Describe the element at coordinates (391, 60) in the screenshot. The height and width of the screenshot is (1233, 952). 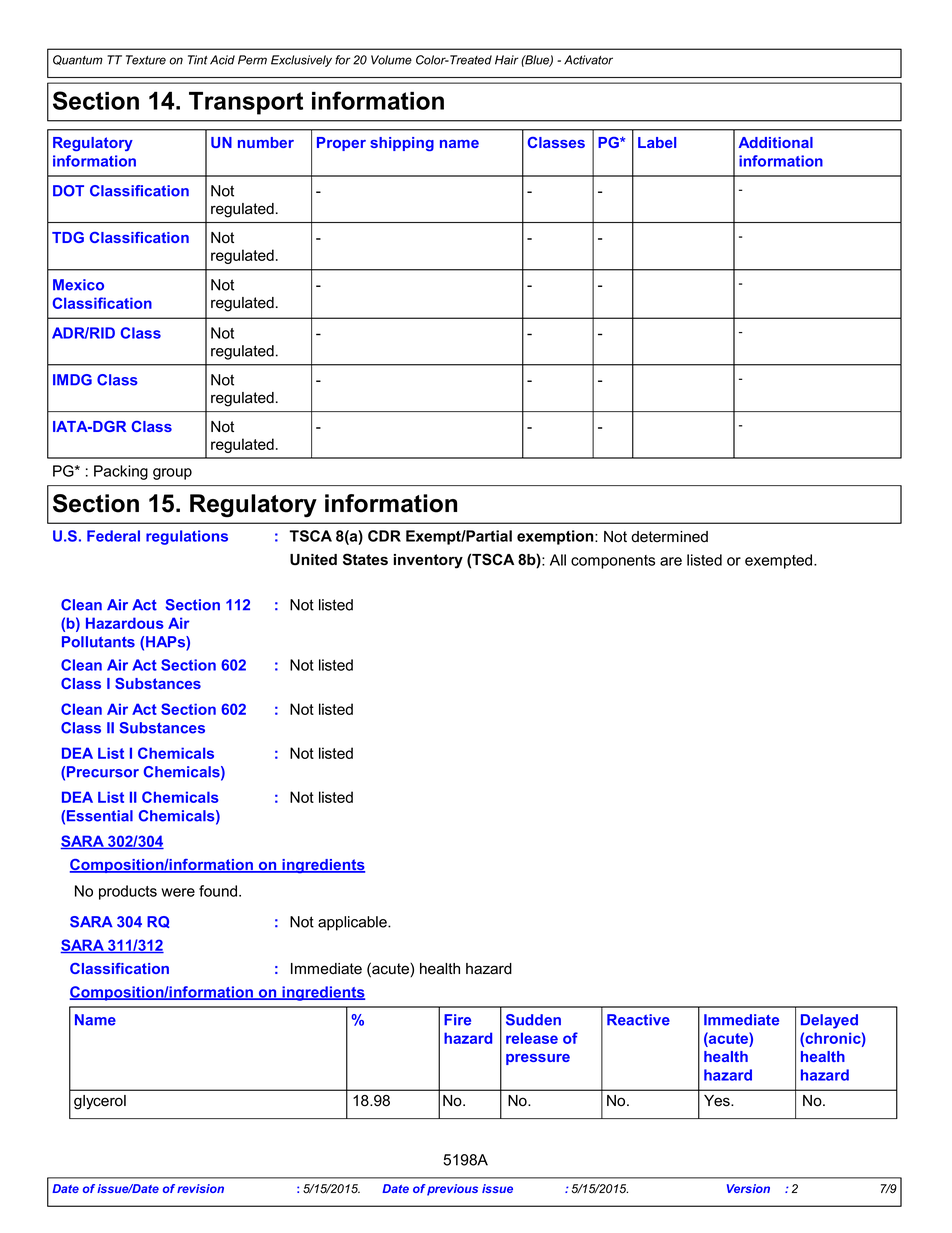
I see `Volume` at that location.
